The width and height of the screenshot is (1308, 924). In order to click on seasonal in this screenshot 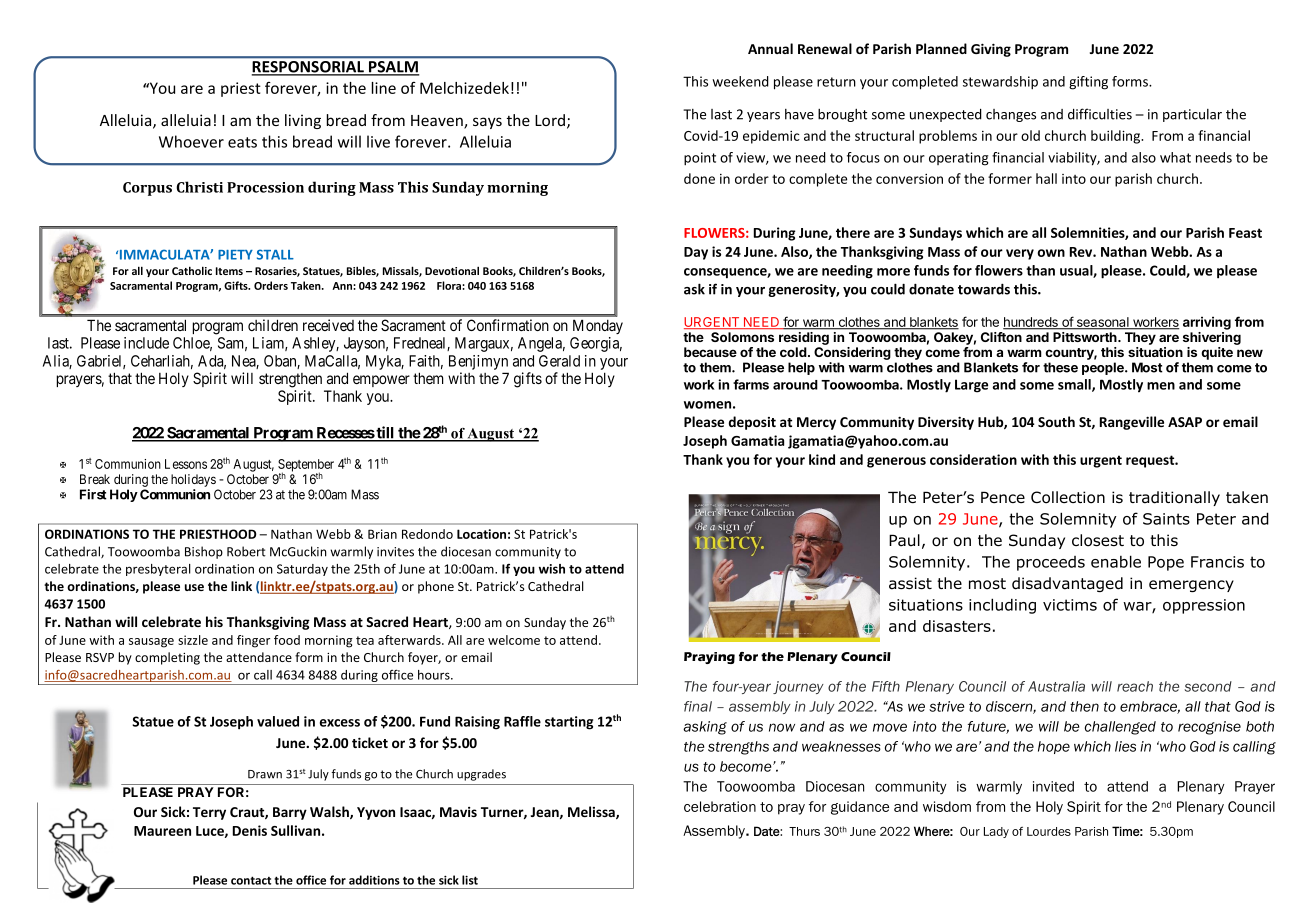, I will do `click(1102, 323)`.
